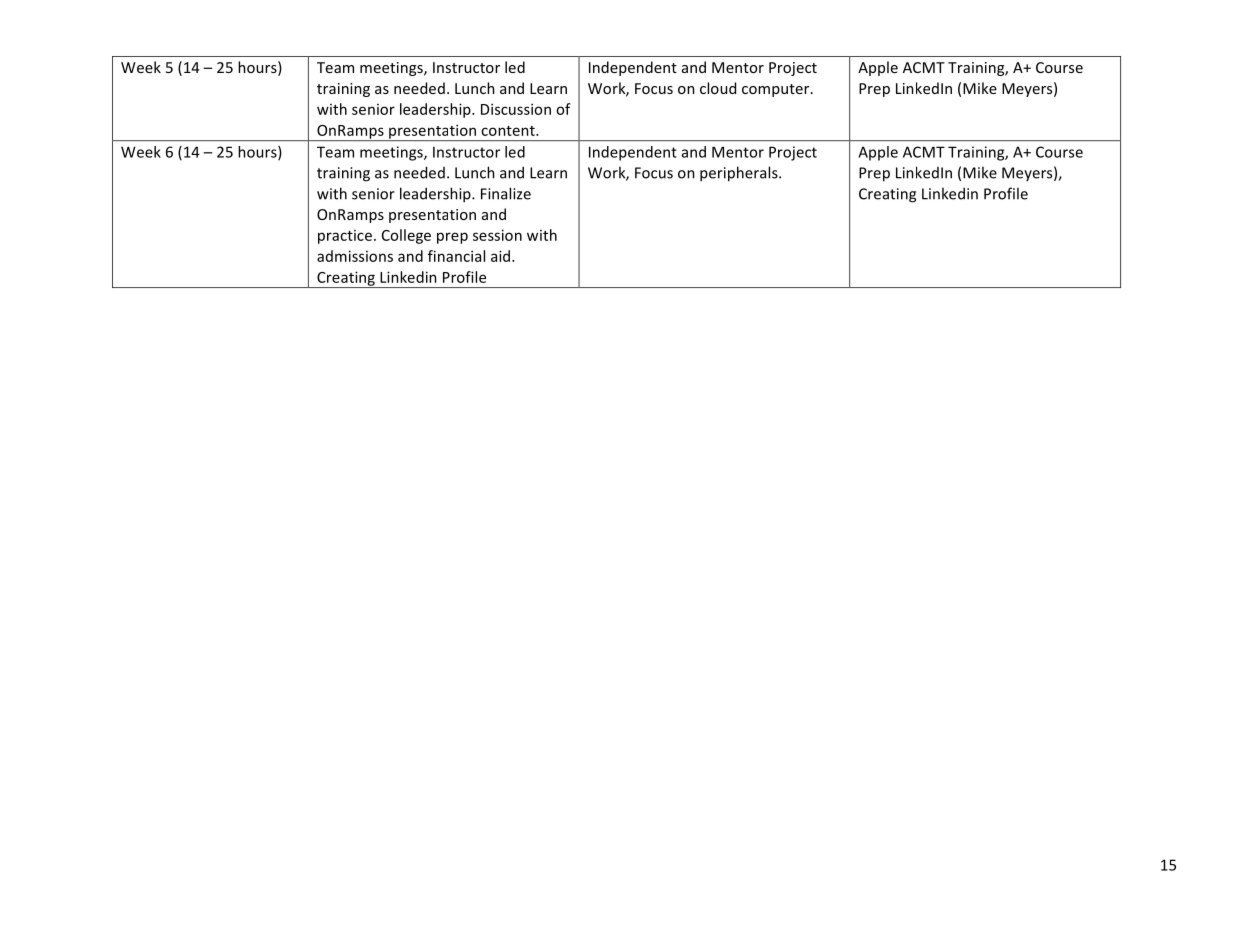 The image size is (1233, 952). What do you see at coordinates (718, 88) in the screenshot?
I see `cloud` at bounding box center [718, 88].
